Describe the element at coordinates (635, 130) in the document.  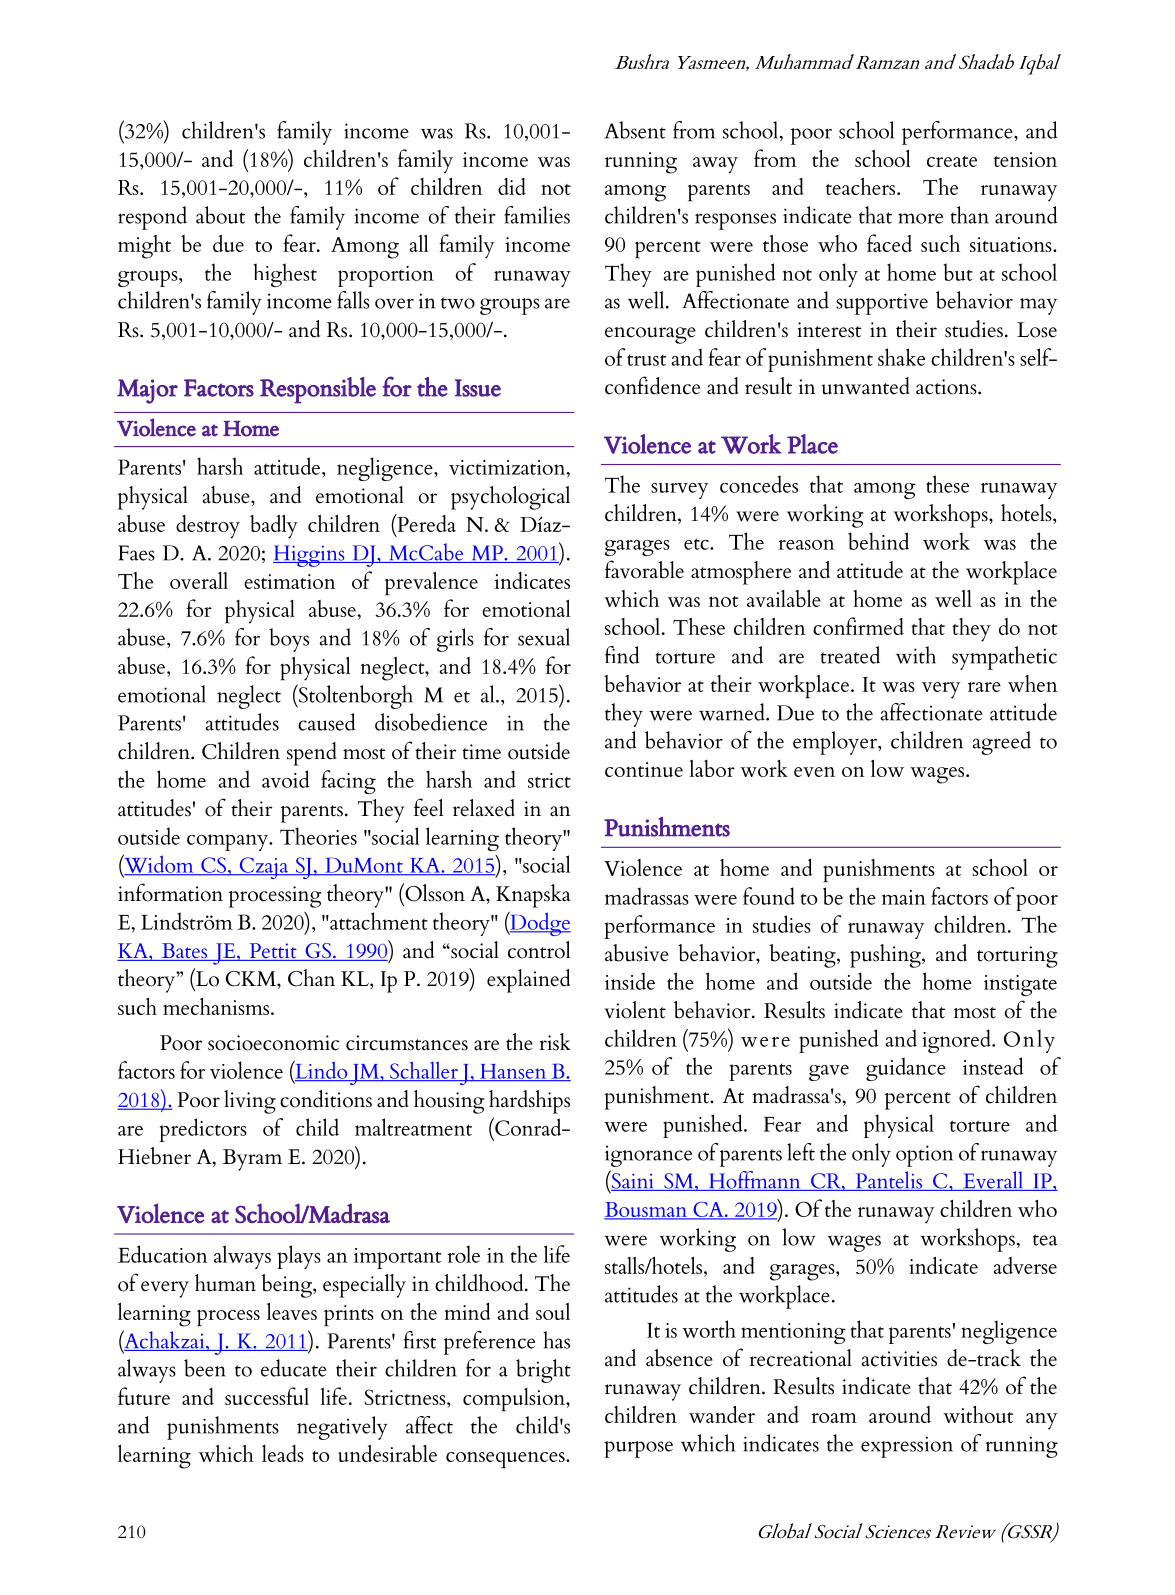
I see `Absent` at that location.
